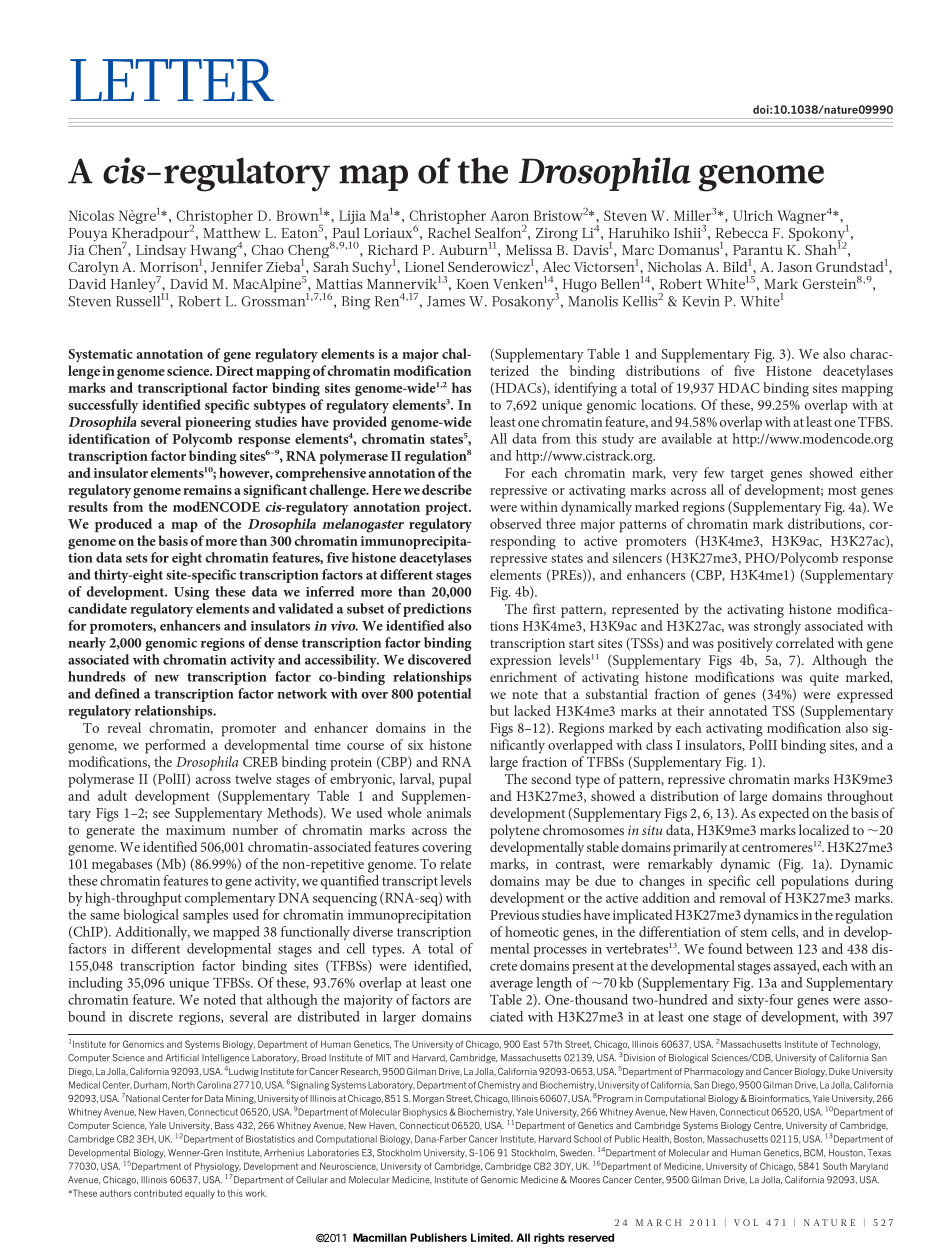 The width and height of the image is (952, 1251). What do you see at coordinates (172, 80) in the image?
I see `LETTER` at bounding box center [172, 80].
